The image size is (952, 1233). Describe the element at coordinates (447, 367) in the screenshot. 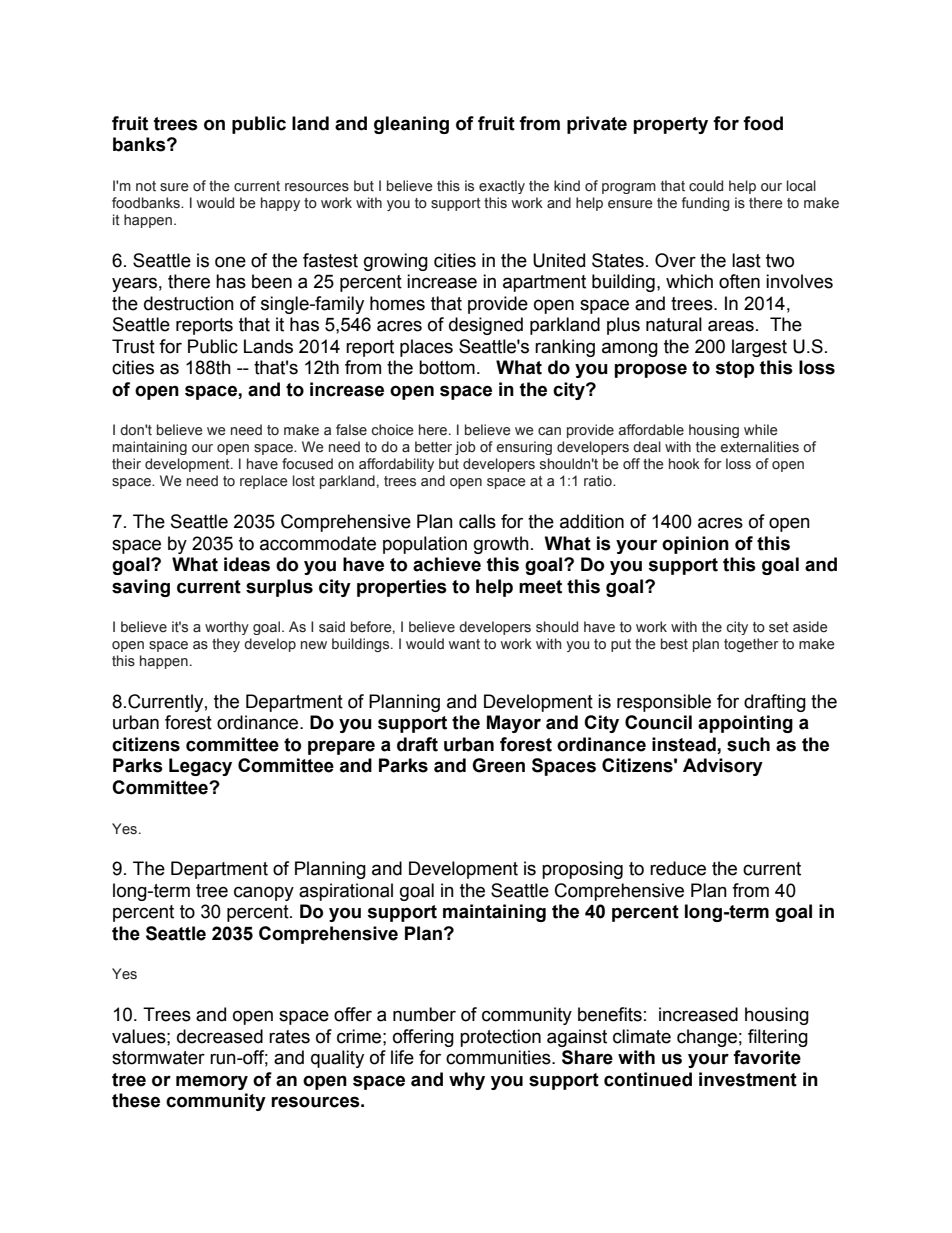

I see `bottom` at that location.
